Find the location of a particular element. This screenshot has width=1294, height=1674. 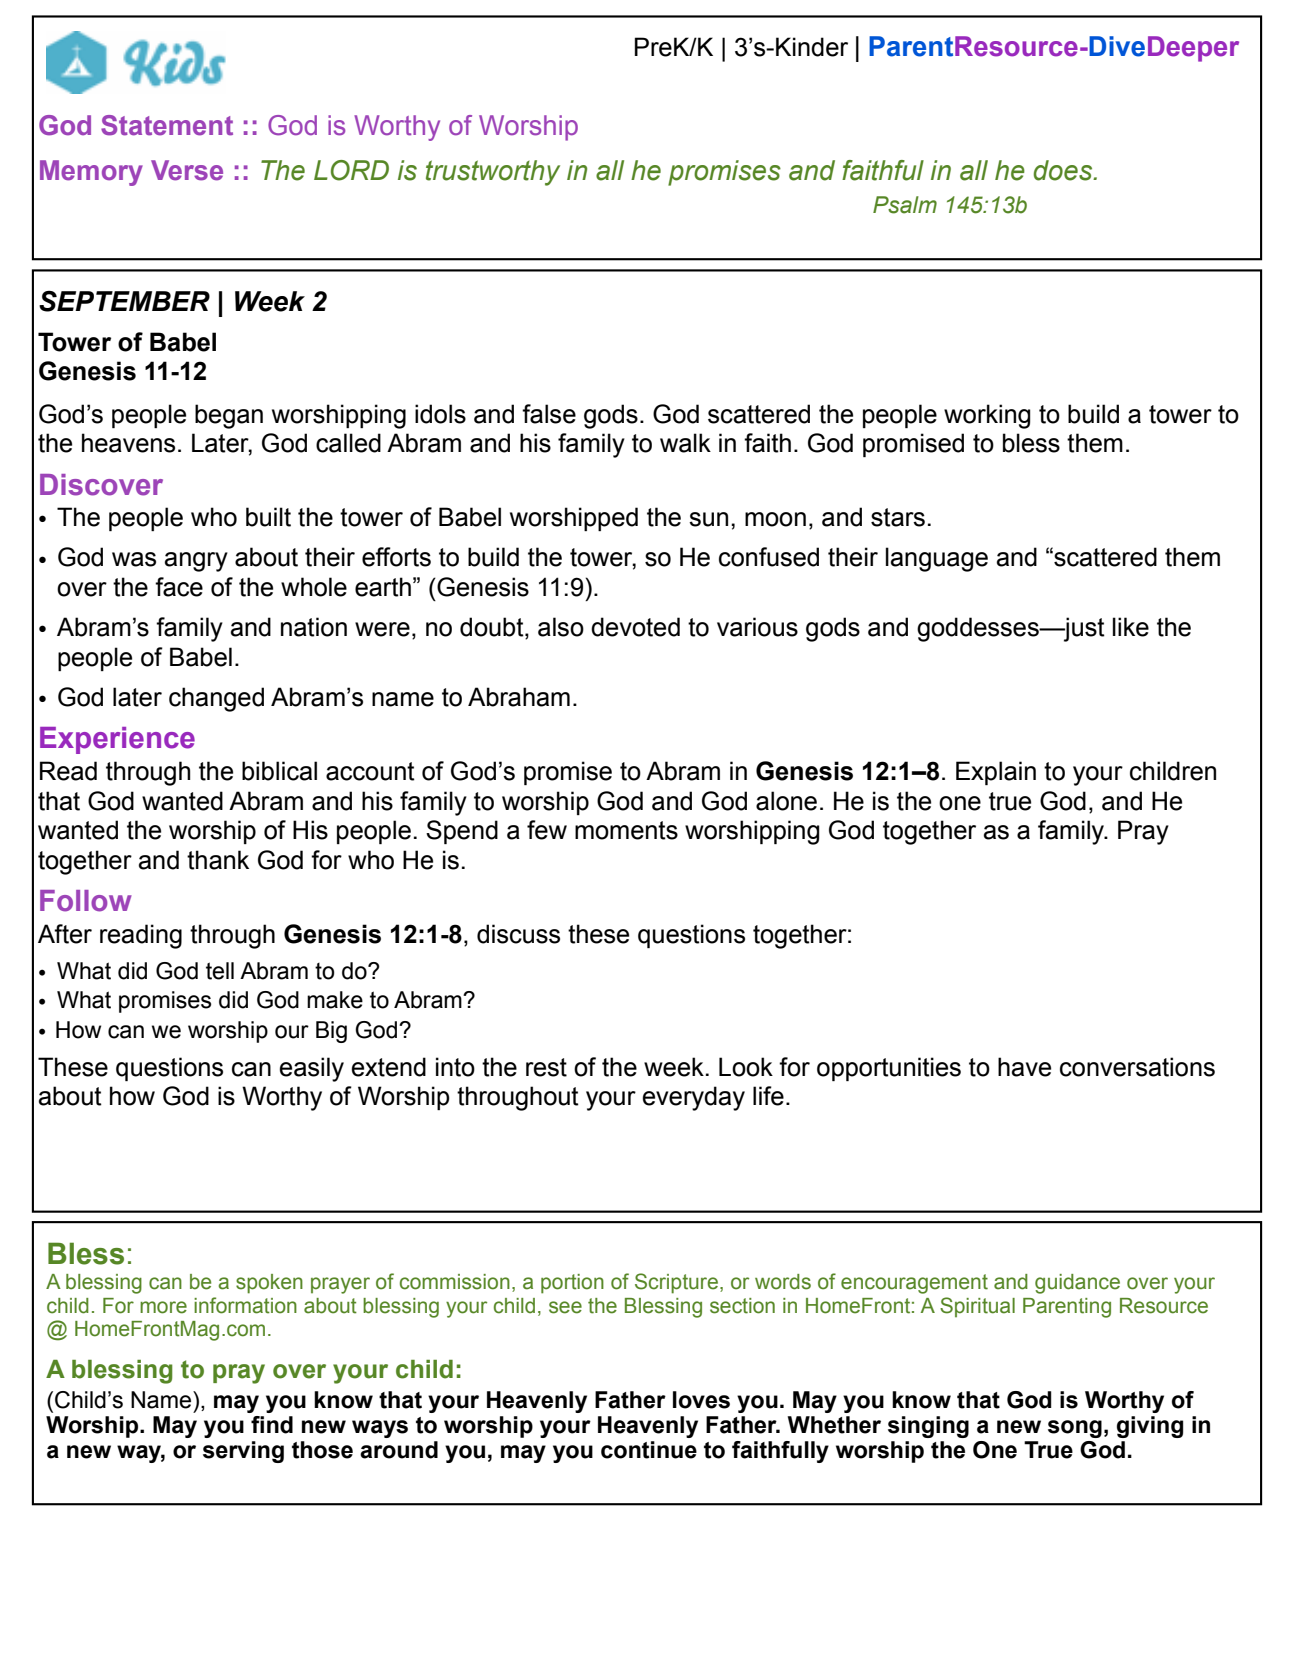

does is located at coordinates (1064, 170).
